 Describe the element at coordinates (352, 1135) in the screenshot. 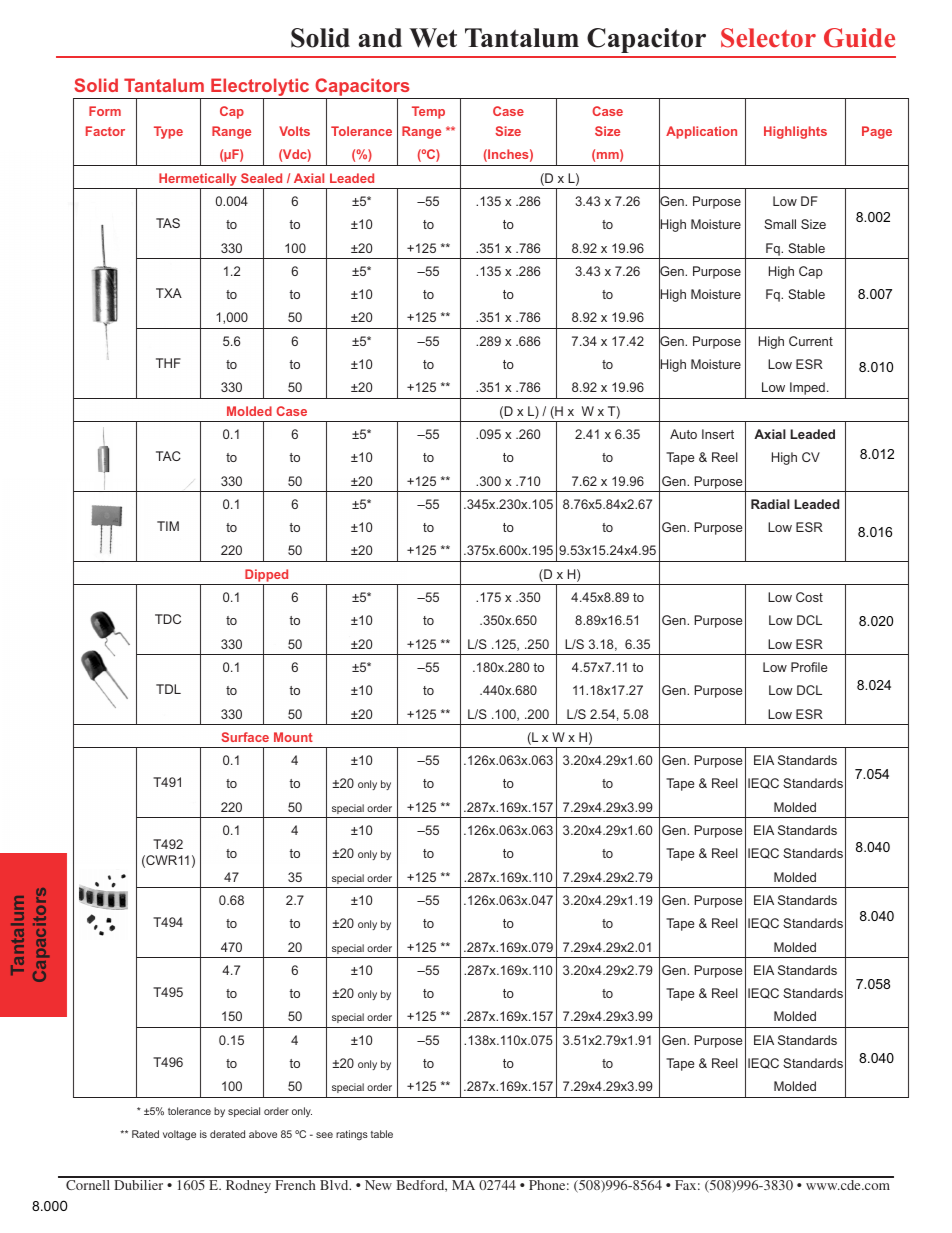

I see `ratings` at that location.
